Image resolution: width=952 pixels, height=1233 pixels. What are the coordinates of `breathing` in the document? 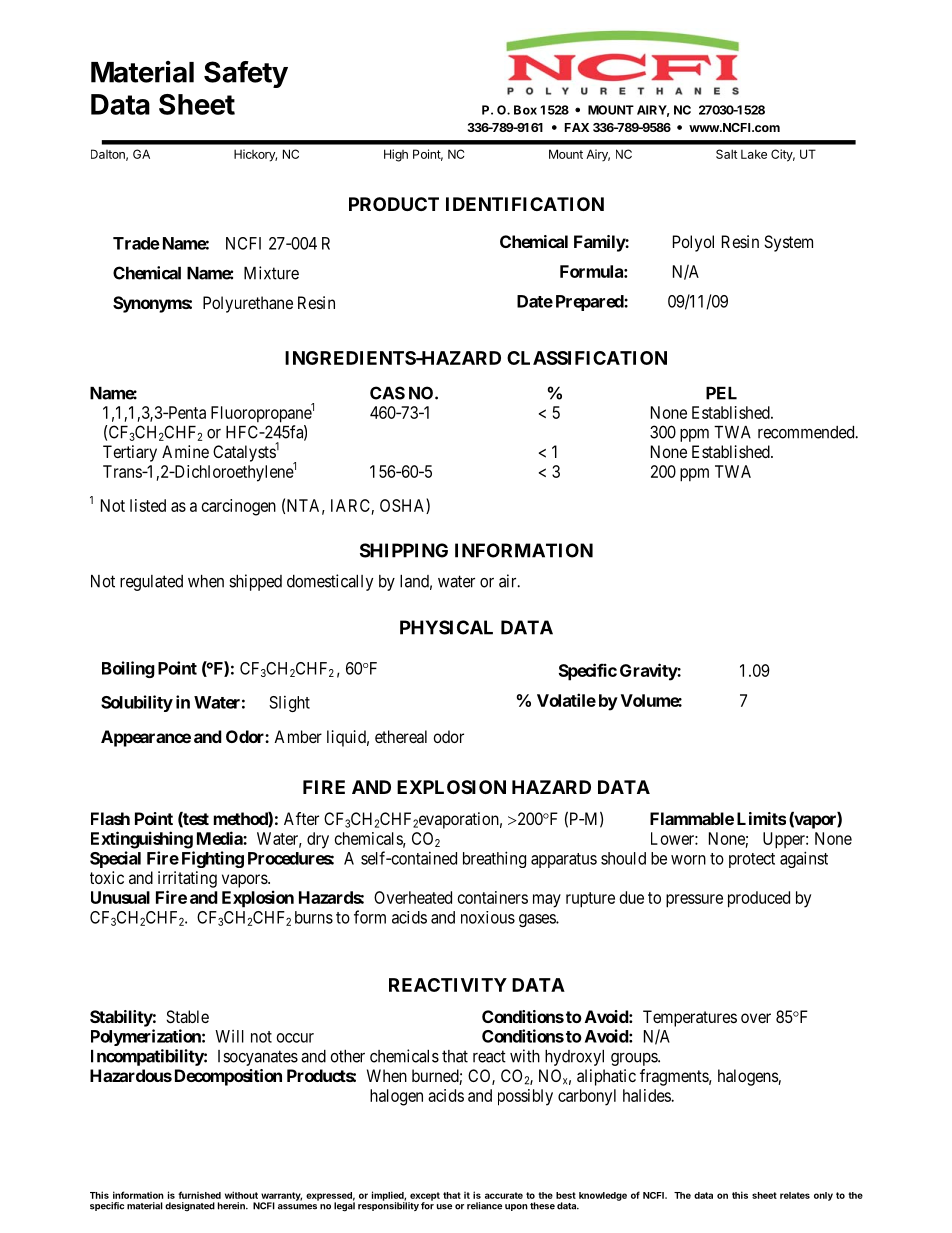 It's located at (494, 859).
